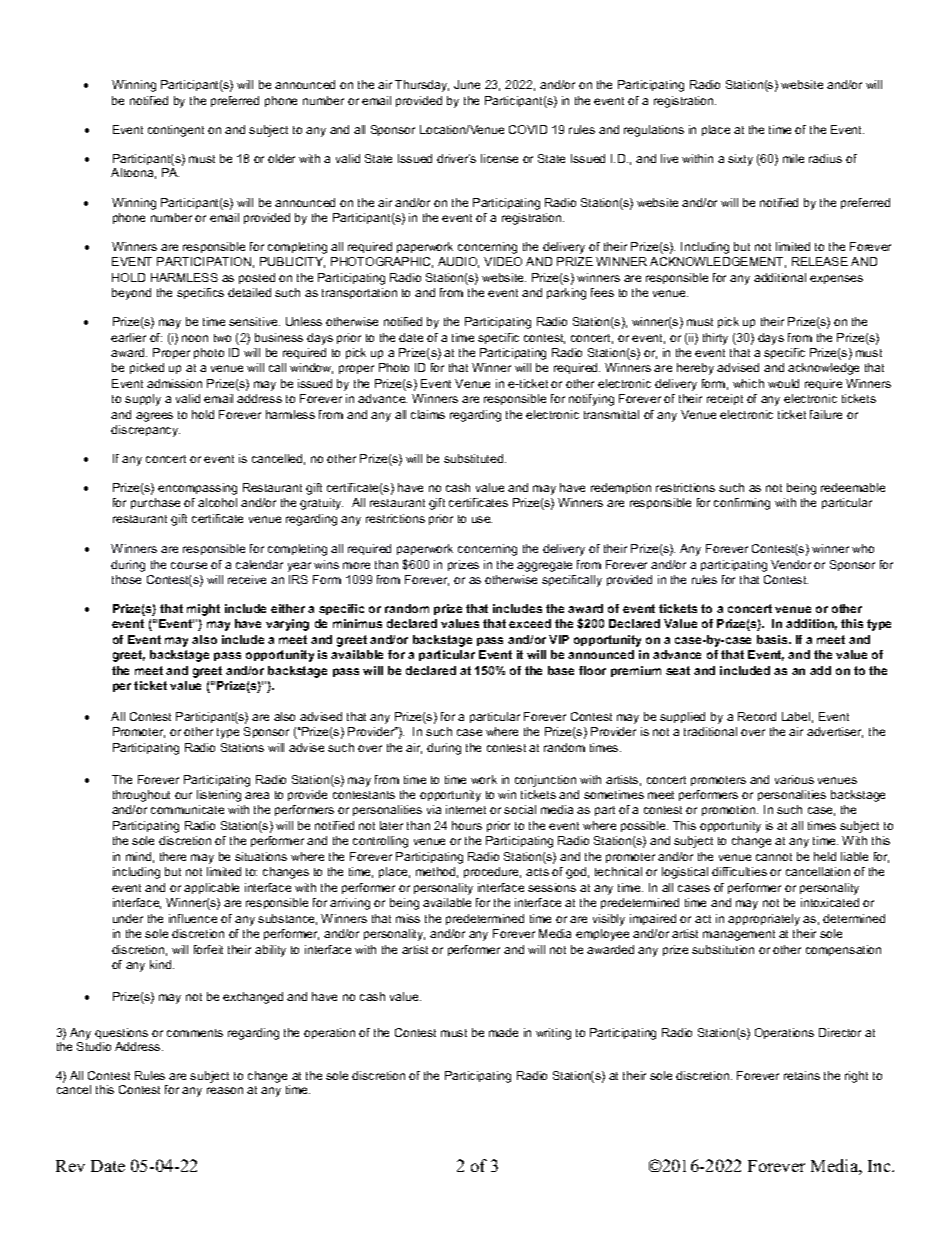  I want to click on noon, so click(195, 338).
